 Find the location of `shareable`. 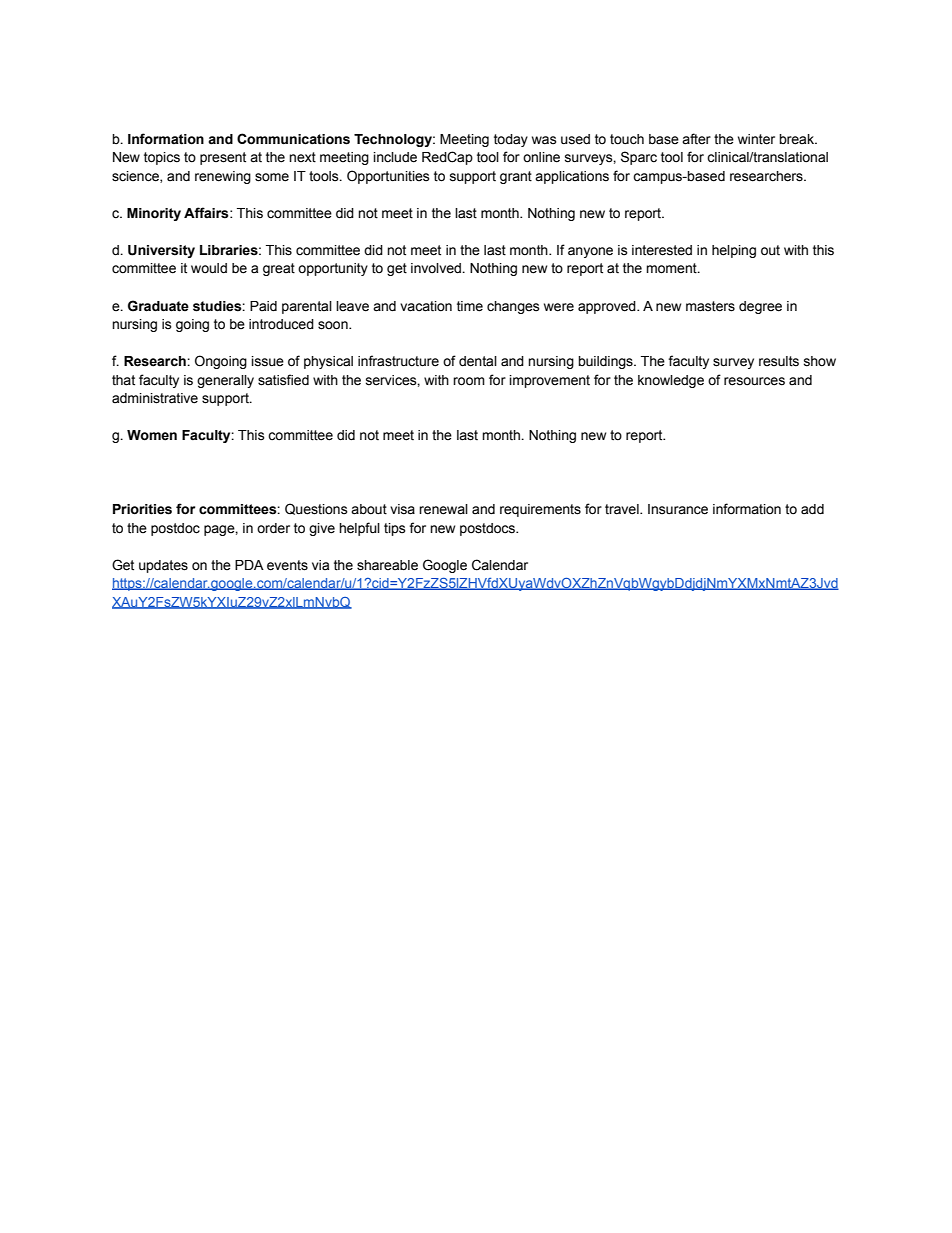

shareable is located at coordinates (387, 565).
